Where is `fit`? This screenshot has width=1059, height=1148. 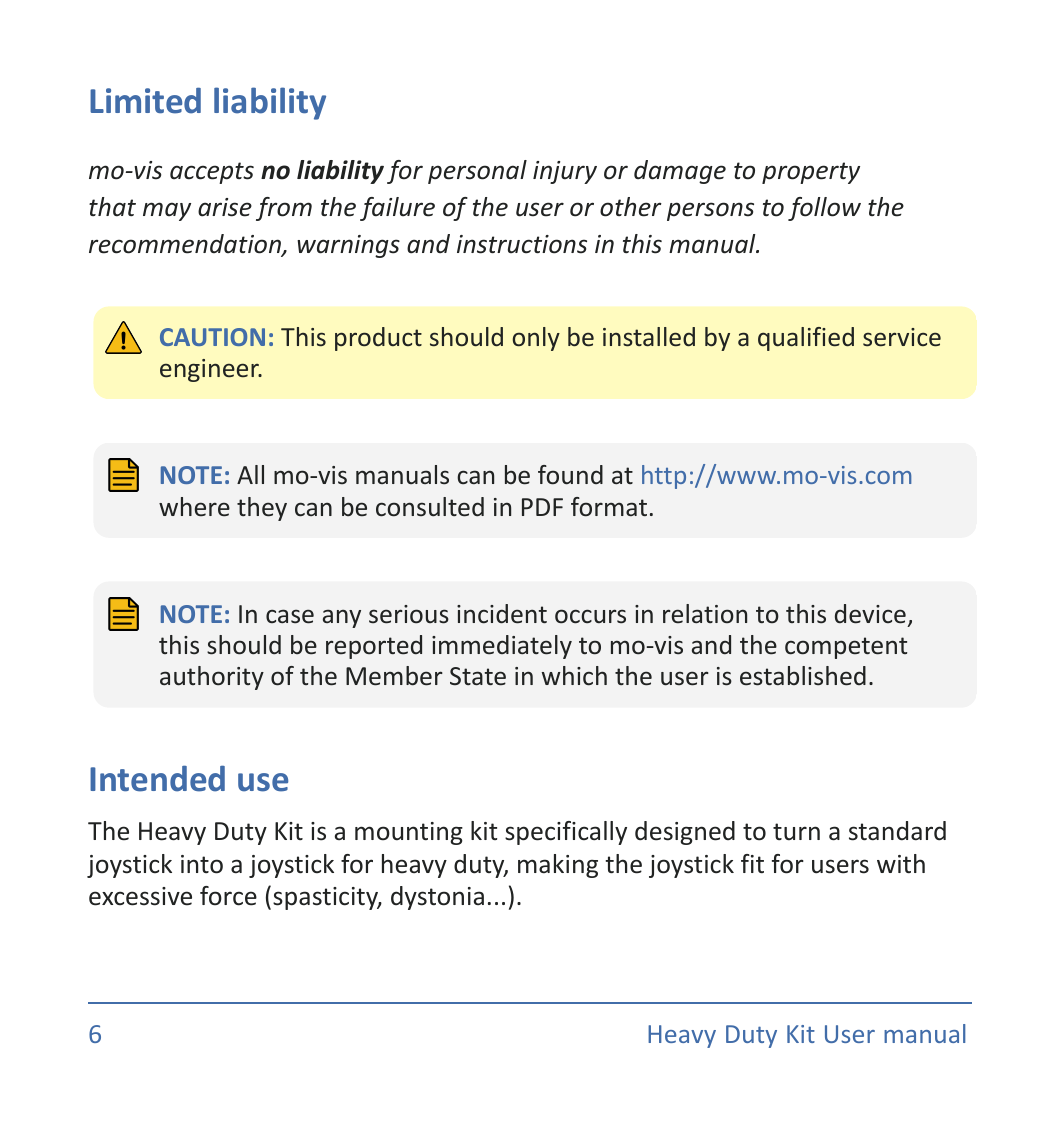 fit is located at coordinates (752, 863).
